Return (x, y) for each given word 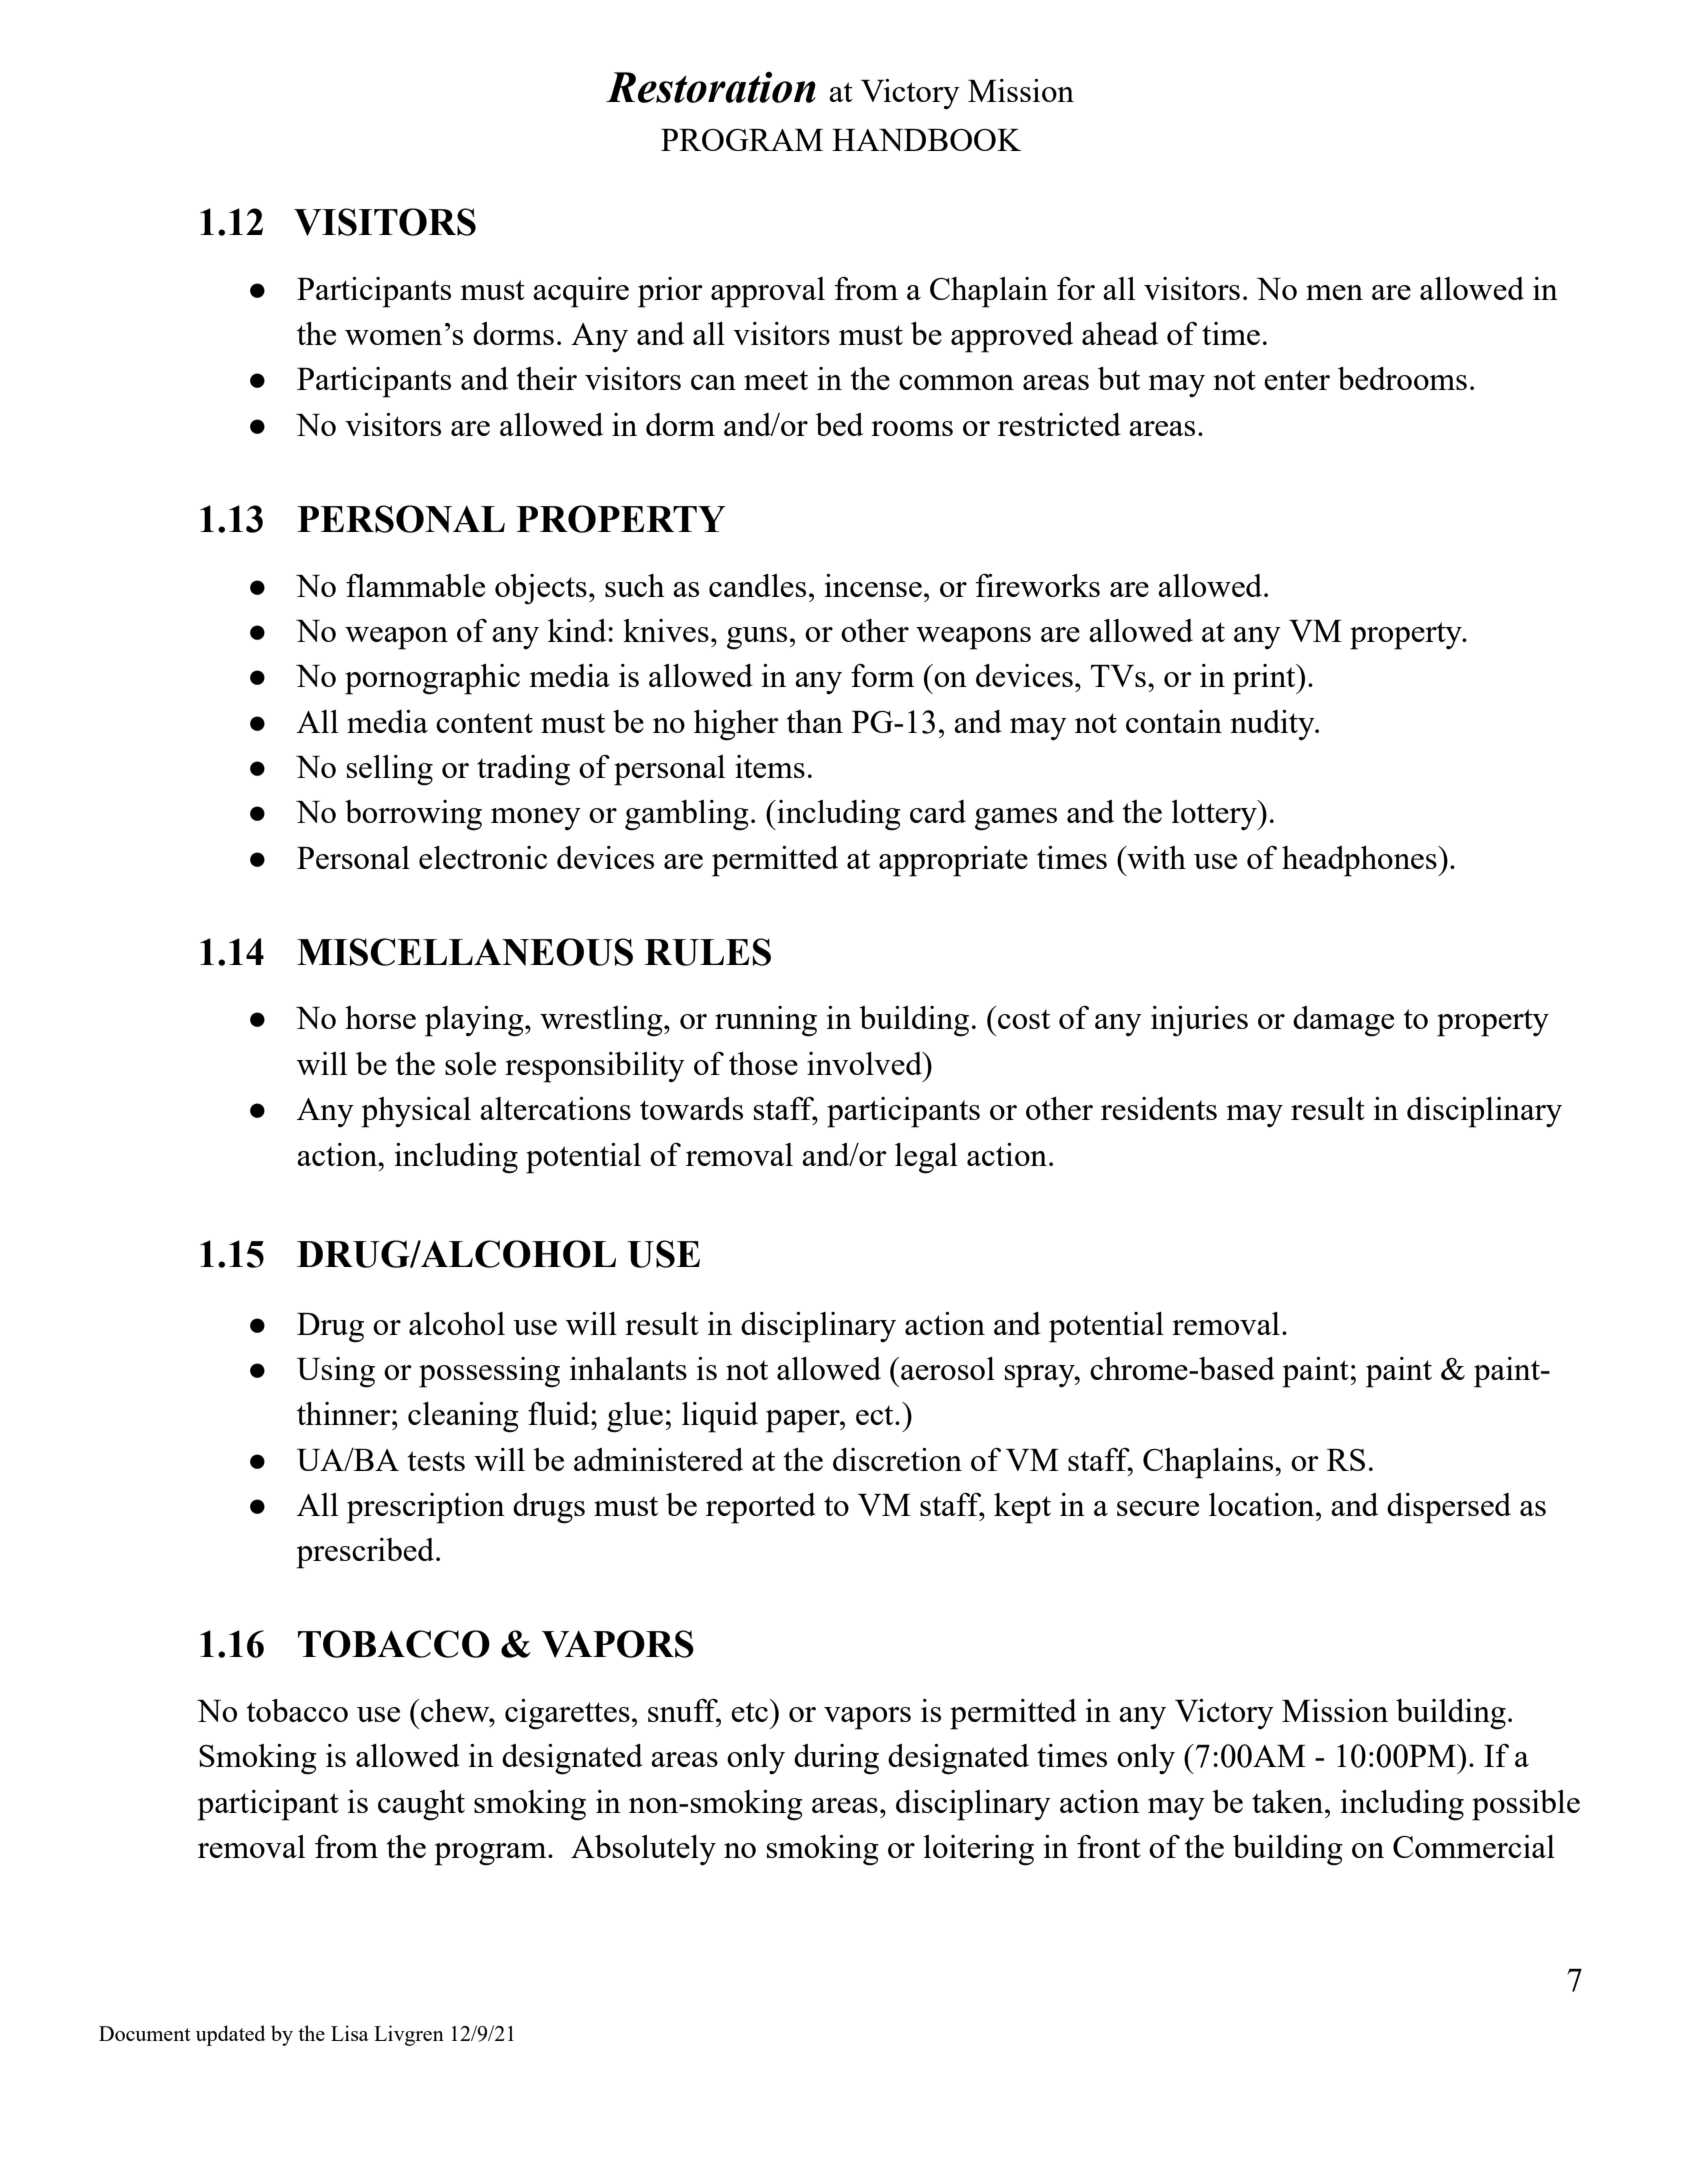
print (1265, 679)
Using (336, 1372)
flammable (415, 585)
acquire (581, 292)
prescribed (366, 1553)
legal (926, 1158)
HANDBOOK (926, 140)
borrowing (413, 815)
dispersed (1449, 1508)
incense (873, 585)
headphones (1360, 861)
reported (761, 1508)
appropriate (953, 861)
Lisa (350, 2033)
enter (1297, 380)
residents (1159, 1108)
